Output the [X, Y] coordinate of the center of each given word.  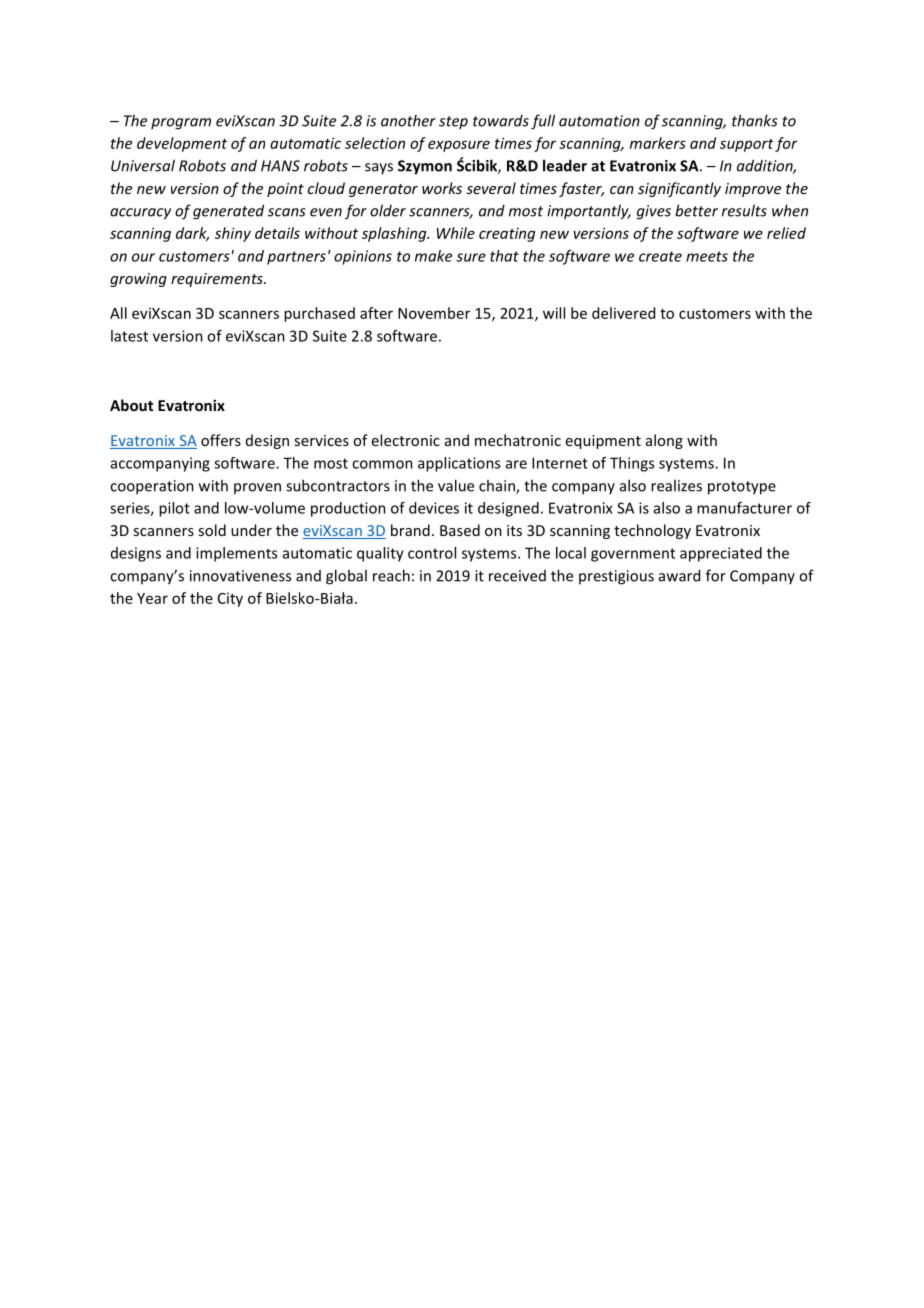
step [453, 122]
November [434, 313]
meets [707, 256]
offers [221, 440]
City [230, 600]
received [517, 576]
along [664, 441]
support [746, 145]
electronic [406, 440]
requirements [218, 280]
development [182, 144]
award [679, 575]
